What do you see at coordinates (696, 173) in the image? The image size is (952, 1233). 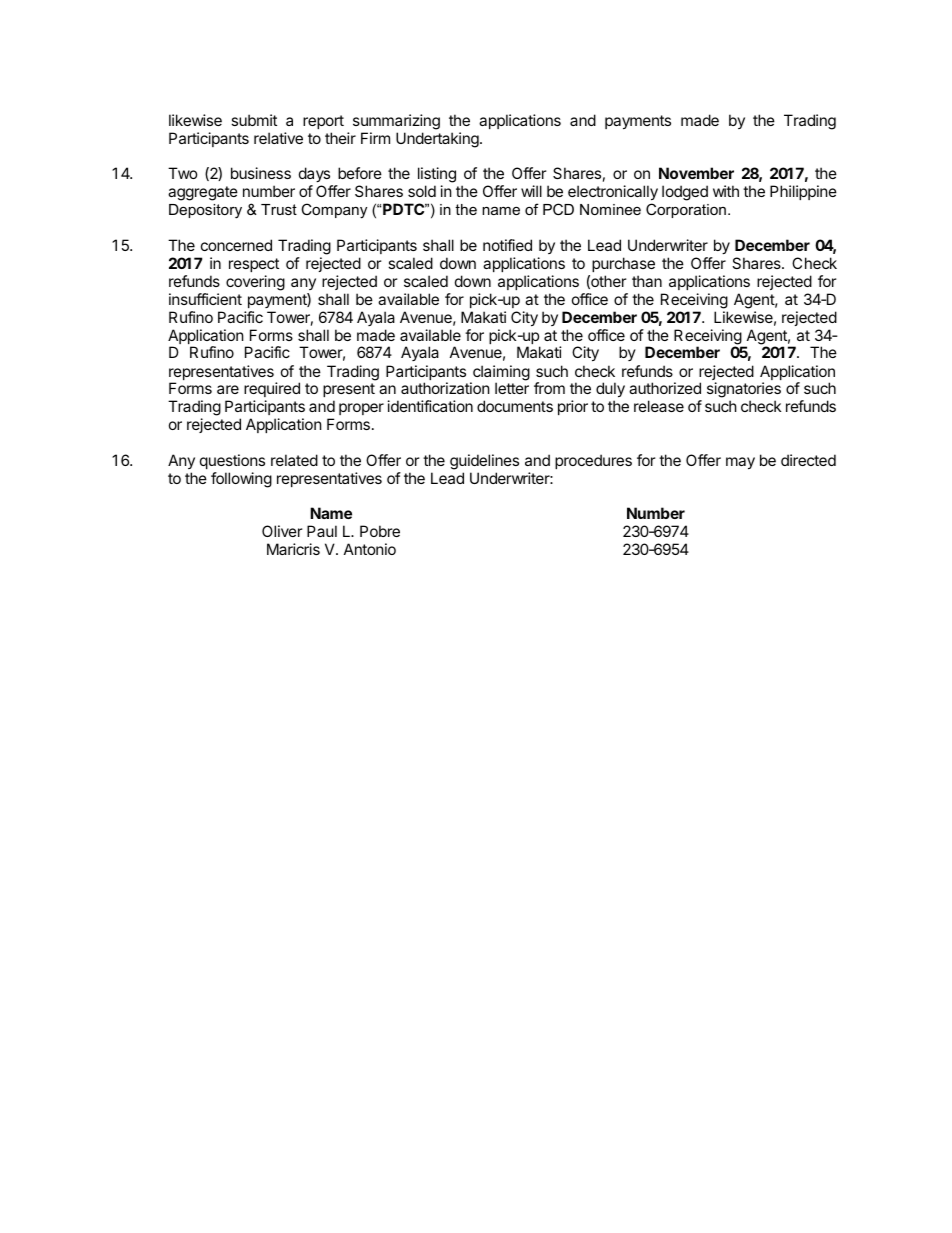 I see `November` at bounding box center [696, 173].
